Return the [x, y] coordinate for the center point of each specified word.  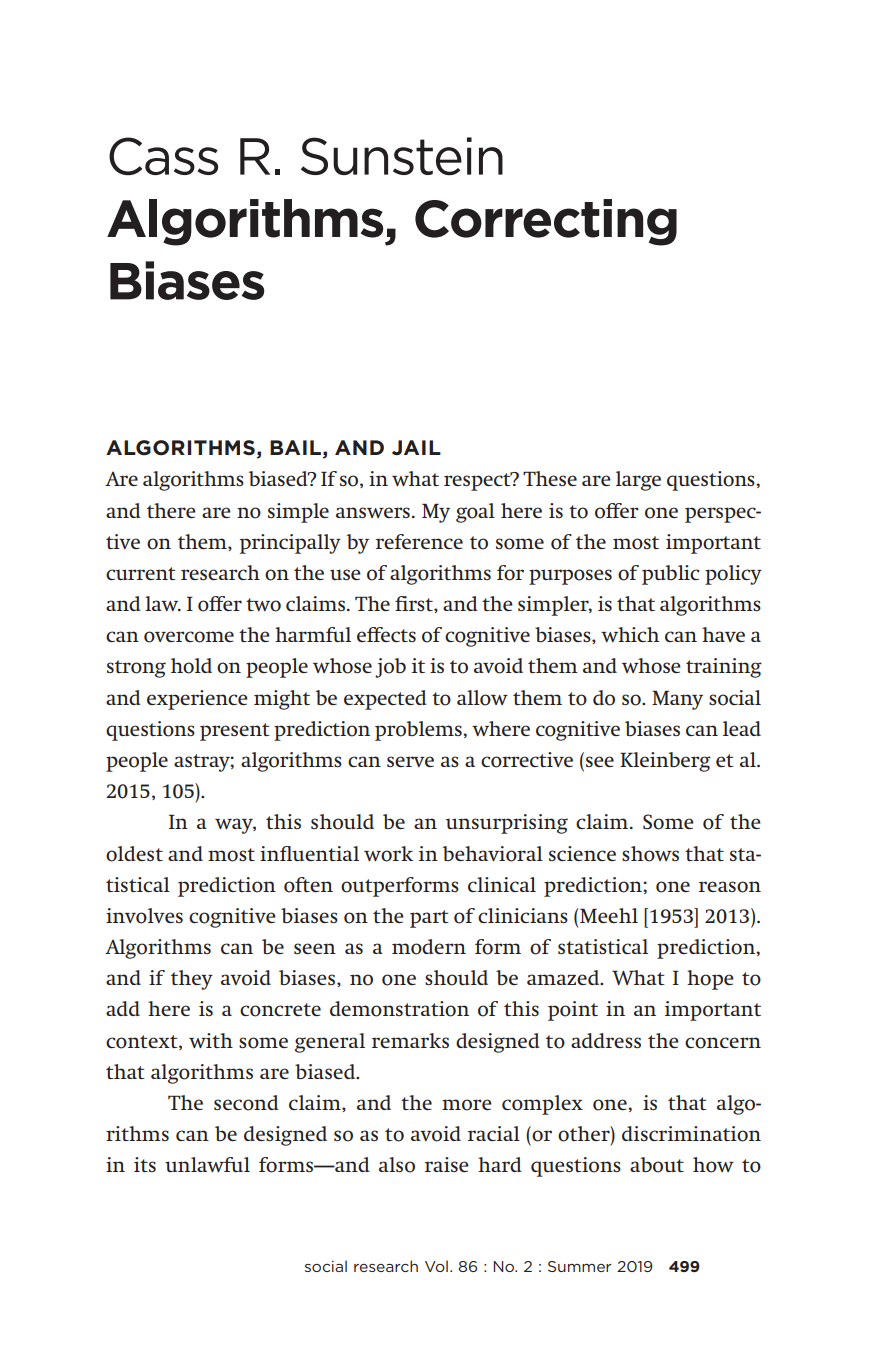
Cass [163, 156]
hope [710, 980]
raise [447, 1164]
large [638, 481]
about [657, 1165]
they [192, 980]
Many [677, 700]
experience [197, 700]
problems [419, 731]
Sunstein [402, 156]
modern [429, 947]
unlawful [207, 1164]
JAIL [416, 447]
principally [290, 544]
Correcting [546, 222]
